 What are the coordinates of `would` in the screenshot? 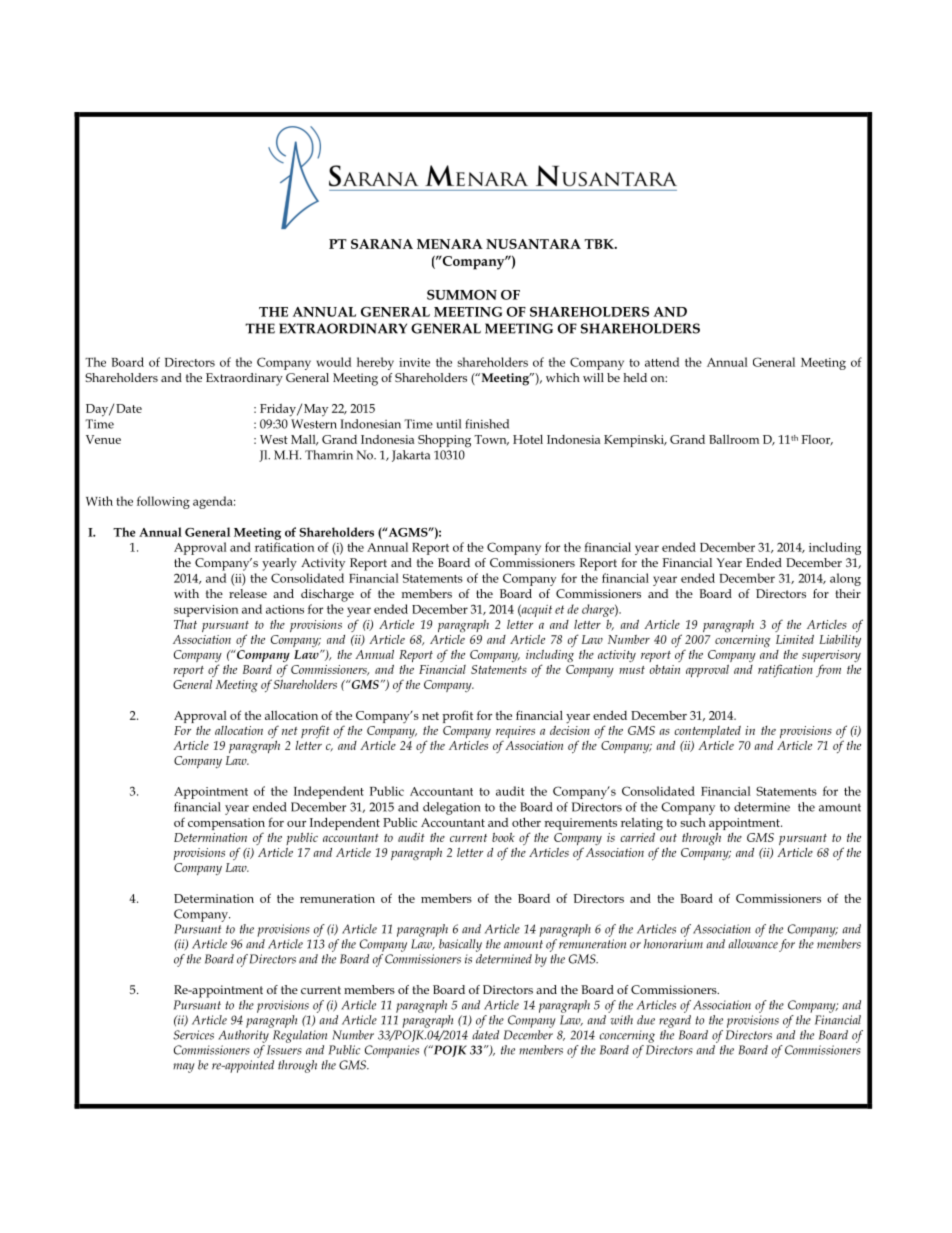 It's located at (333, 362).
